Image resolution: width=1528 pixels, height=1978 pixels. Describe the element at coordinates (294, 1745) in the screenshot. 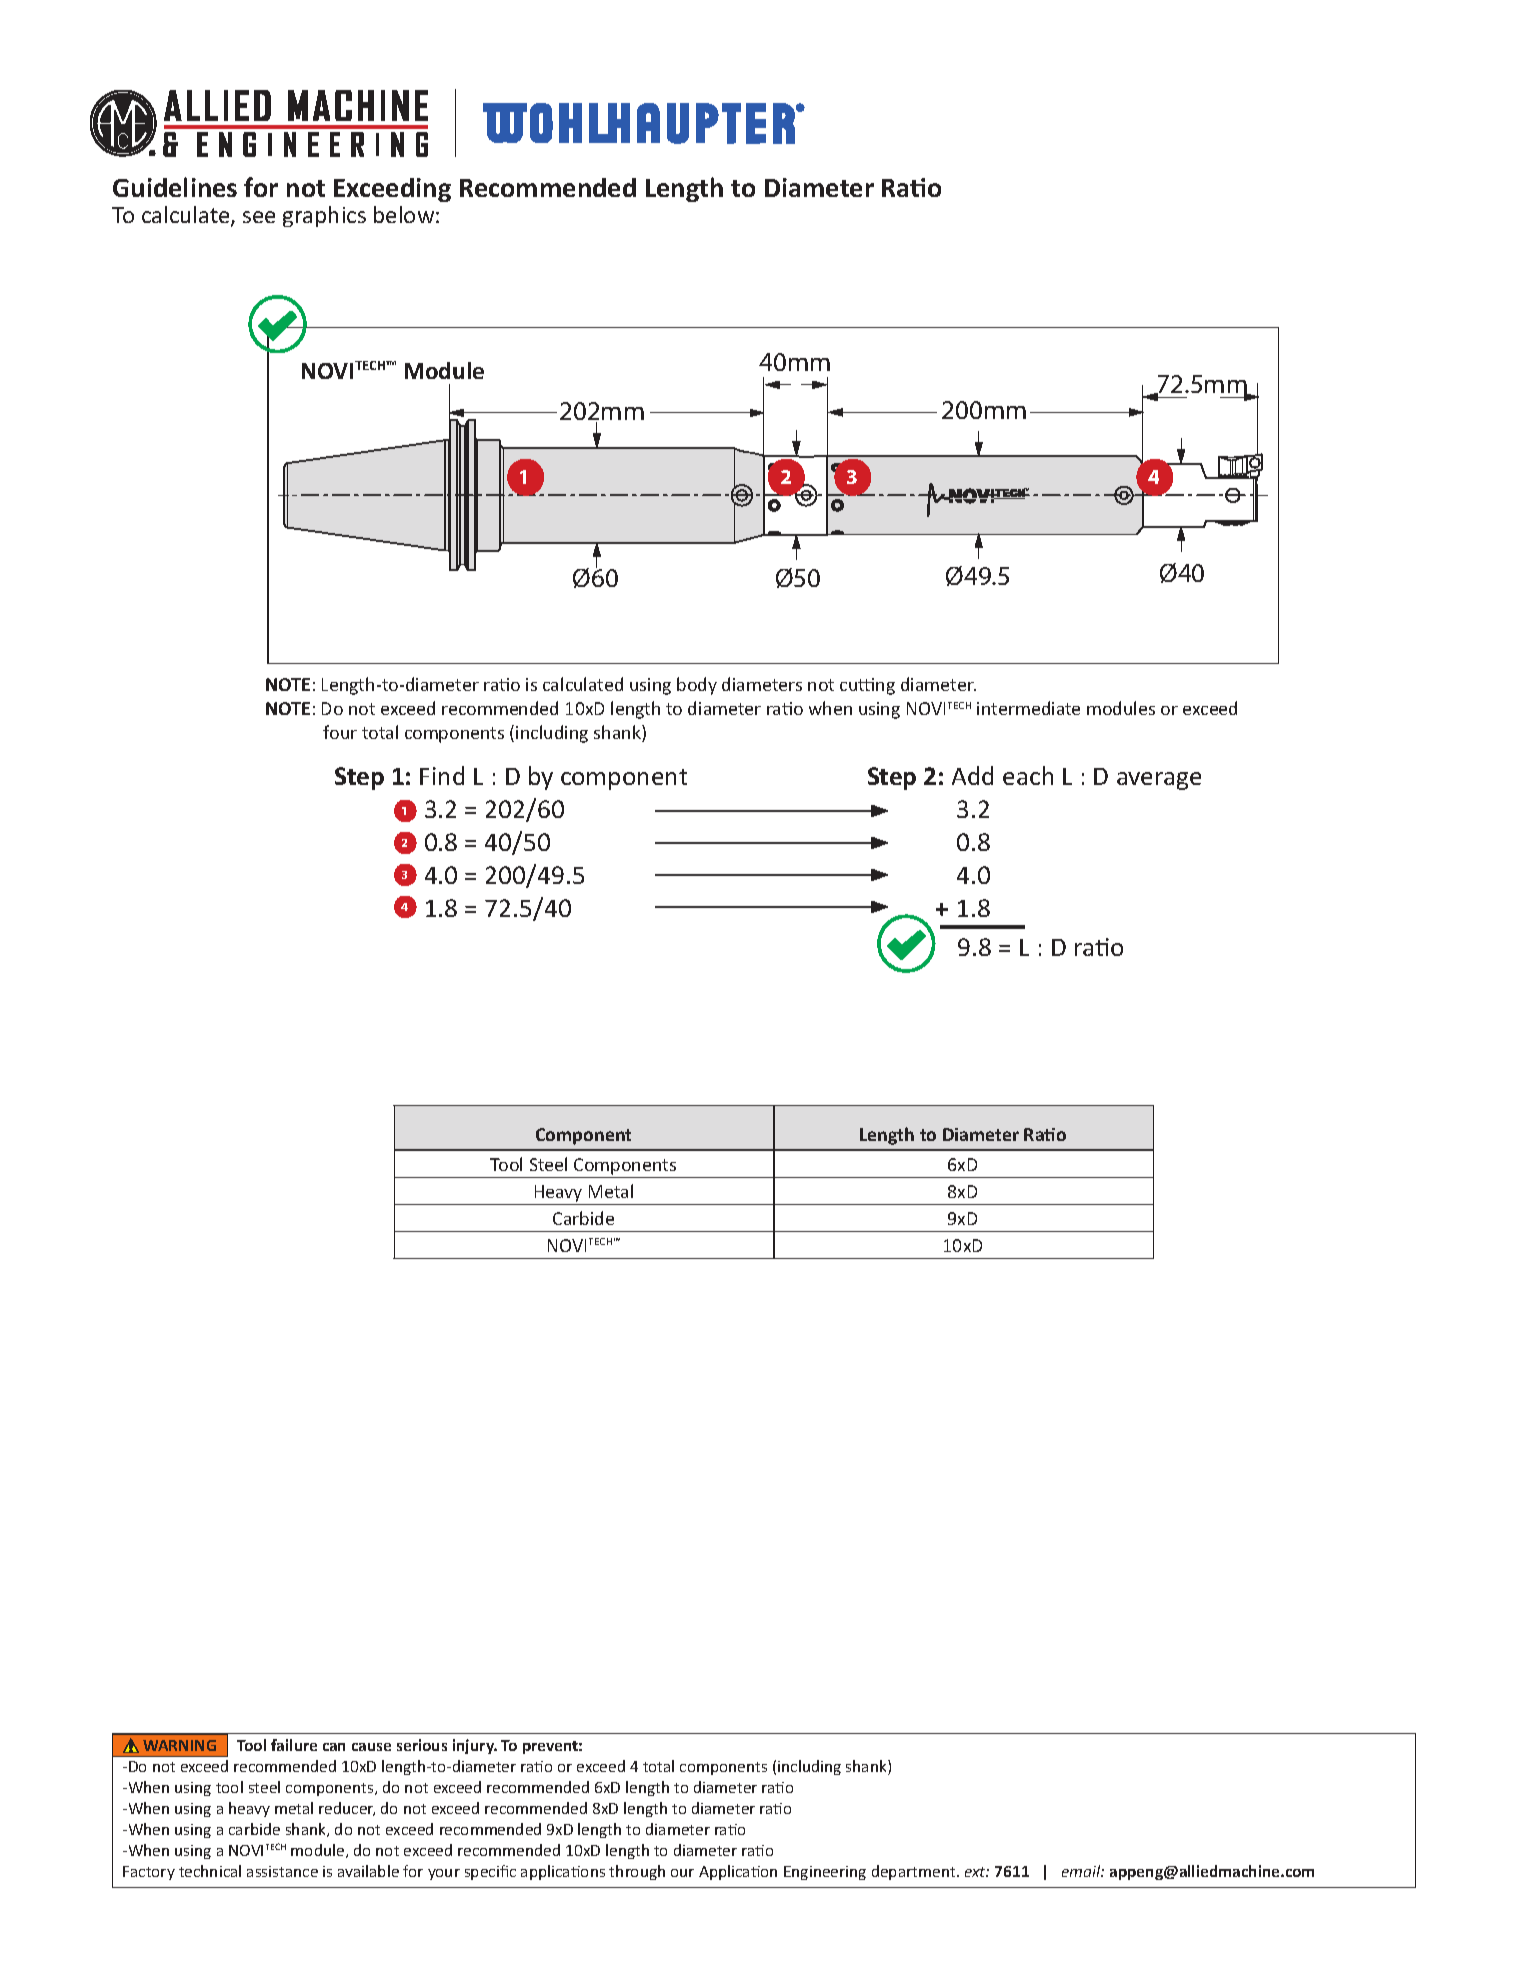

I see `failure` at that location.
